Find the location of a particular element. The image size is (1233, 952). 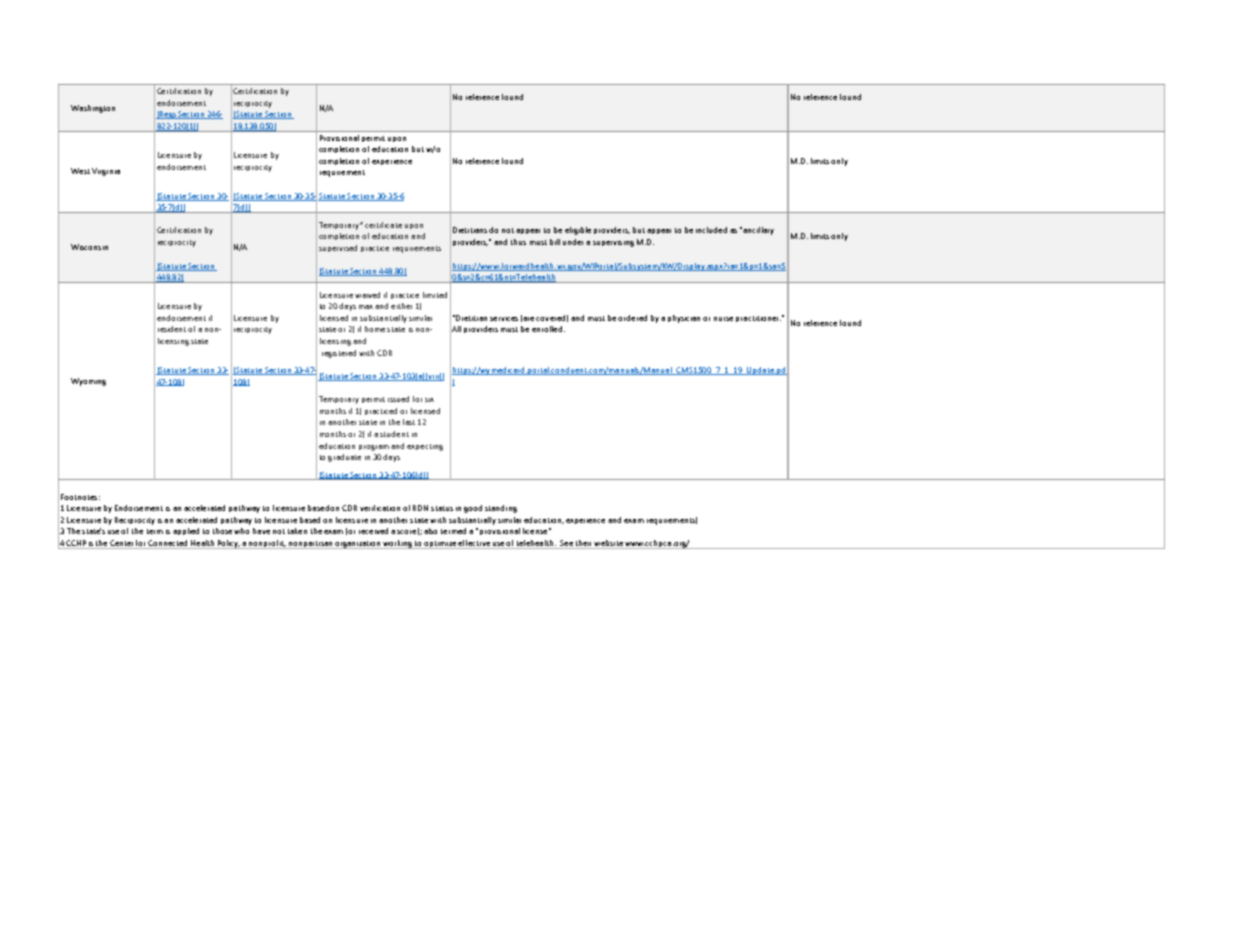

expecting is located at coordinates (425, 447).
